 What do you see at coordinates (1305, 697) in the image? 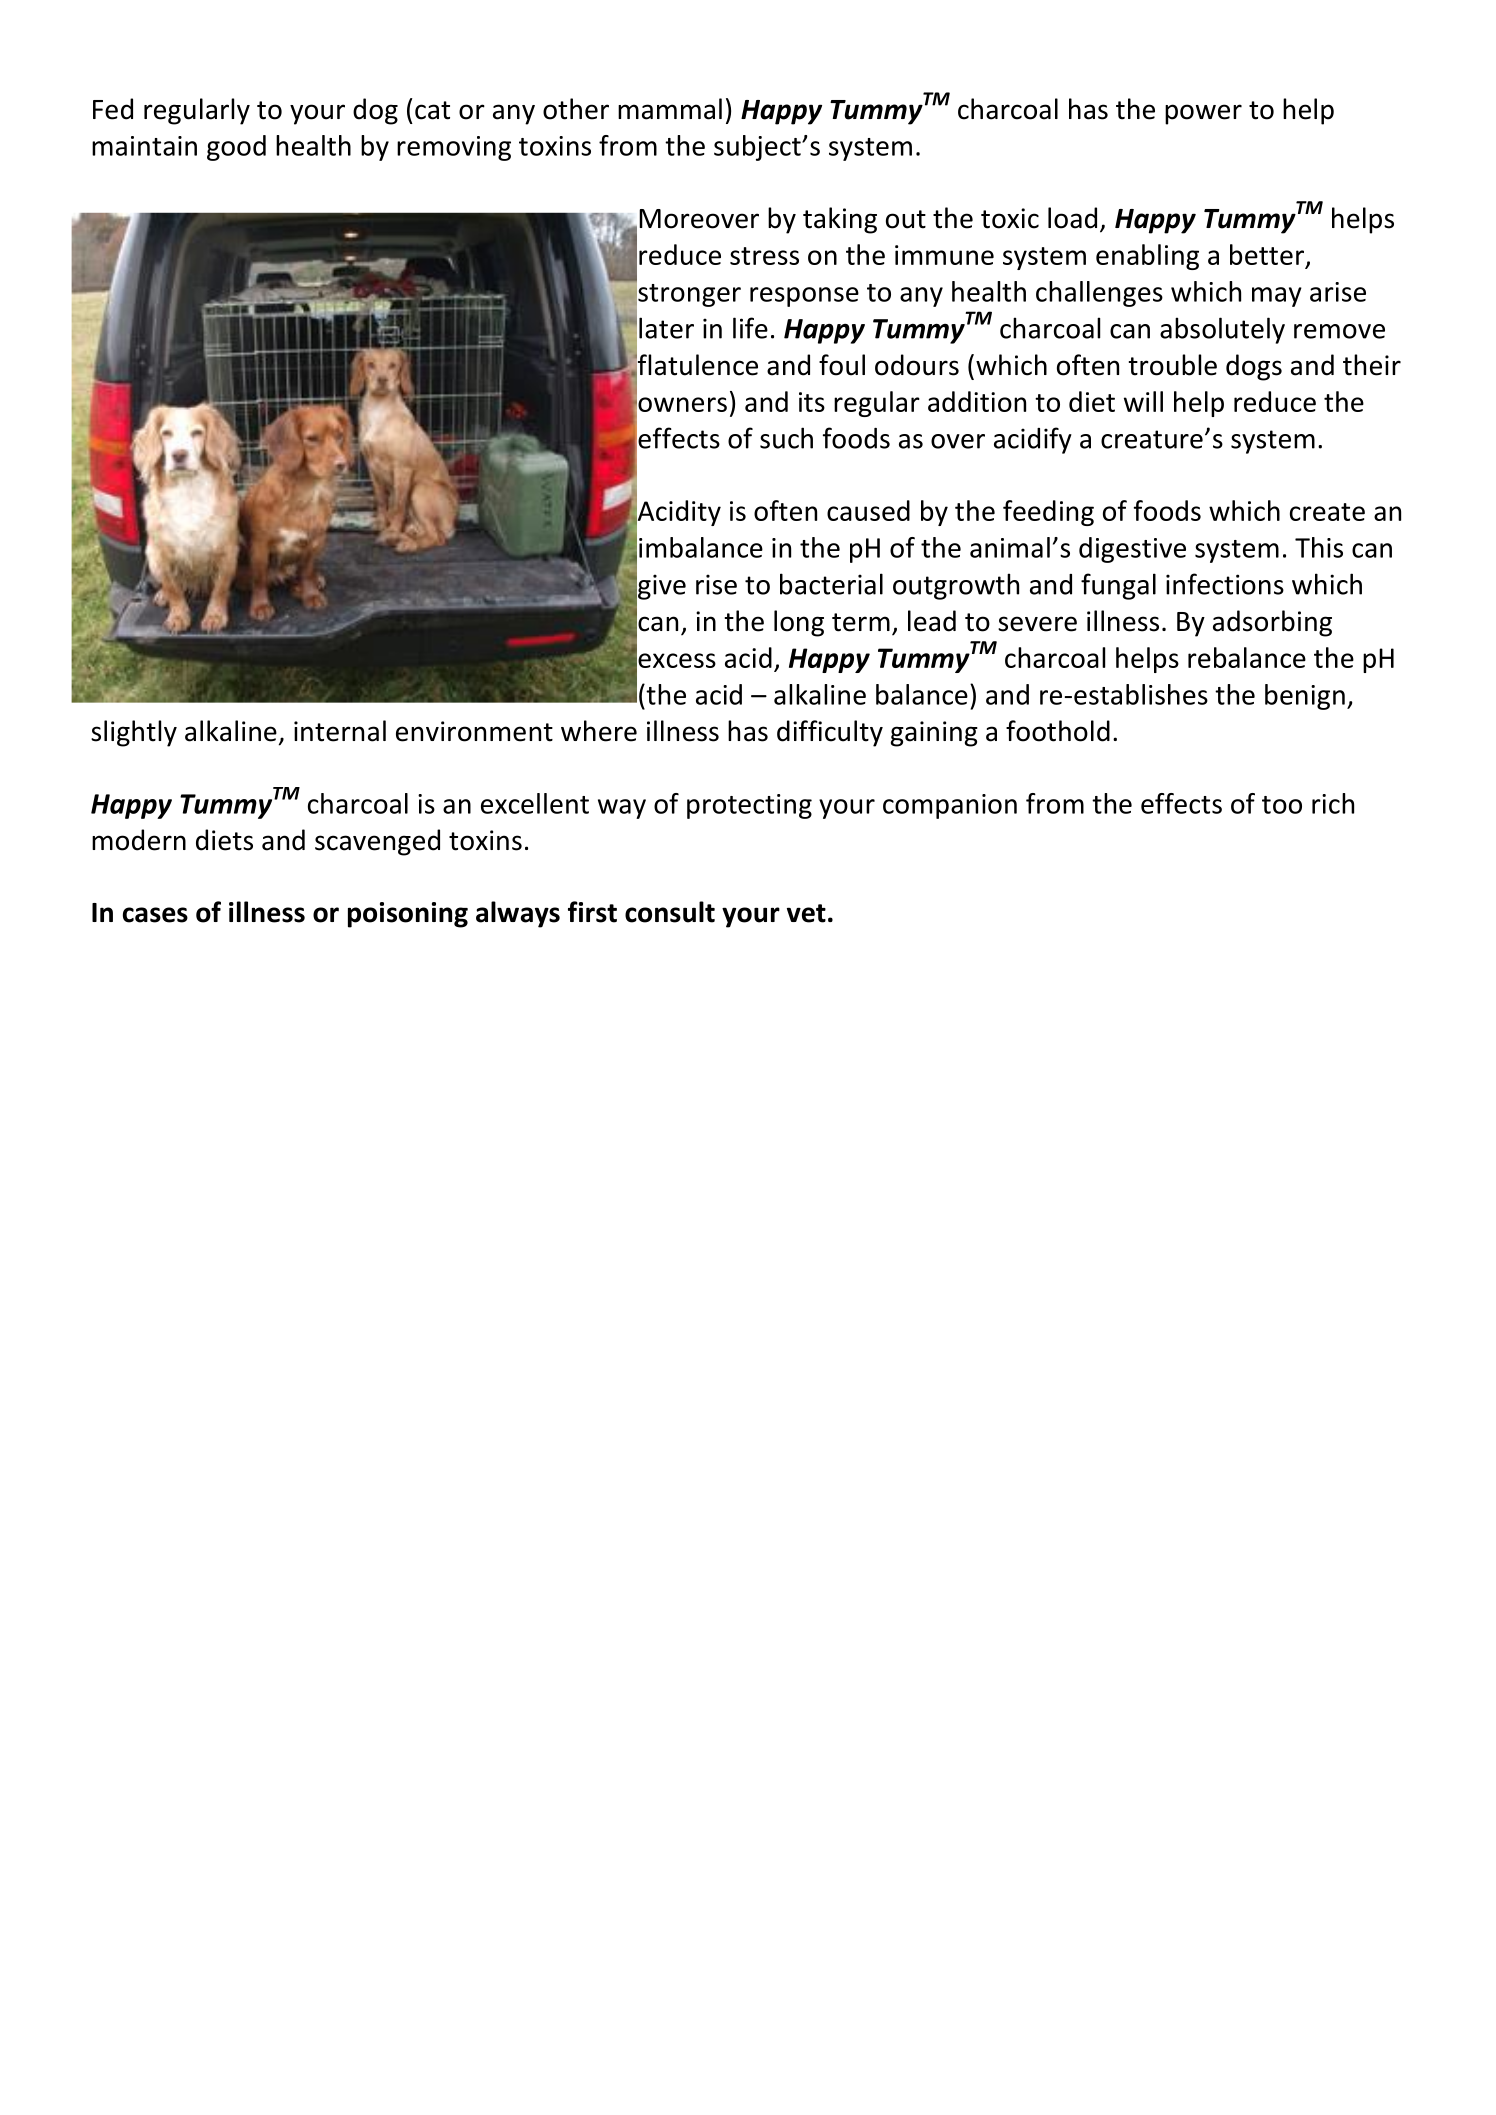
I see `benign` at bounding box center [1305, 697].
